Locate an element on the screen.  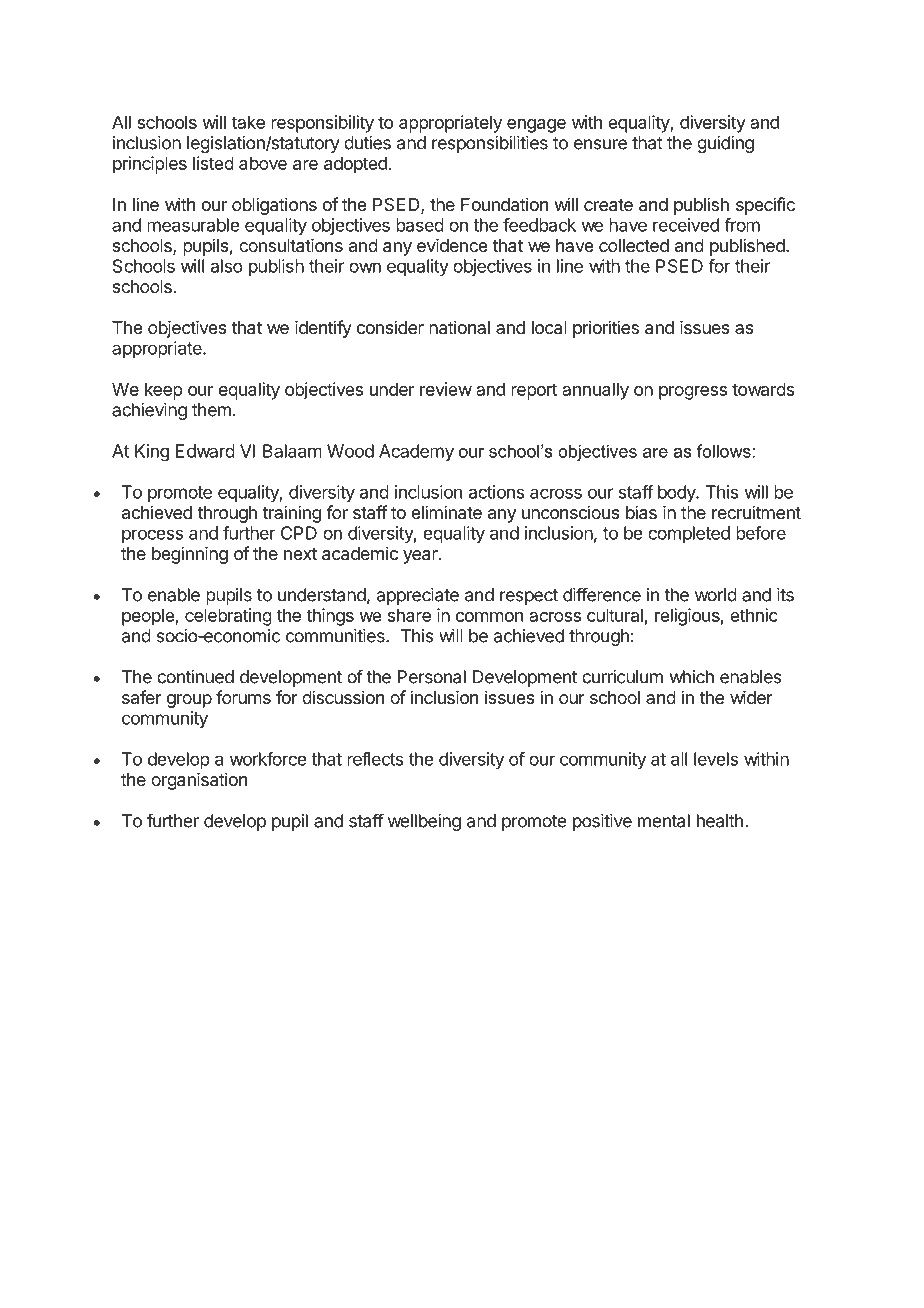
world is located at coordinates (716, 595).
